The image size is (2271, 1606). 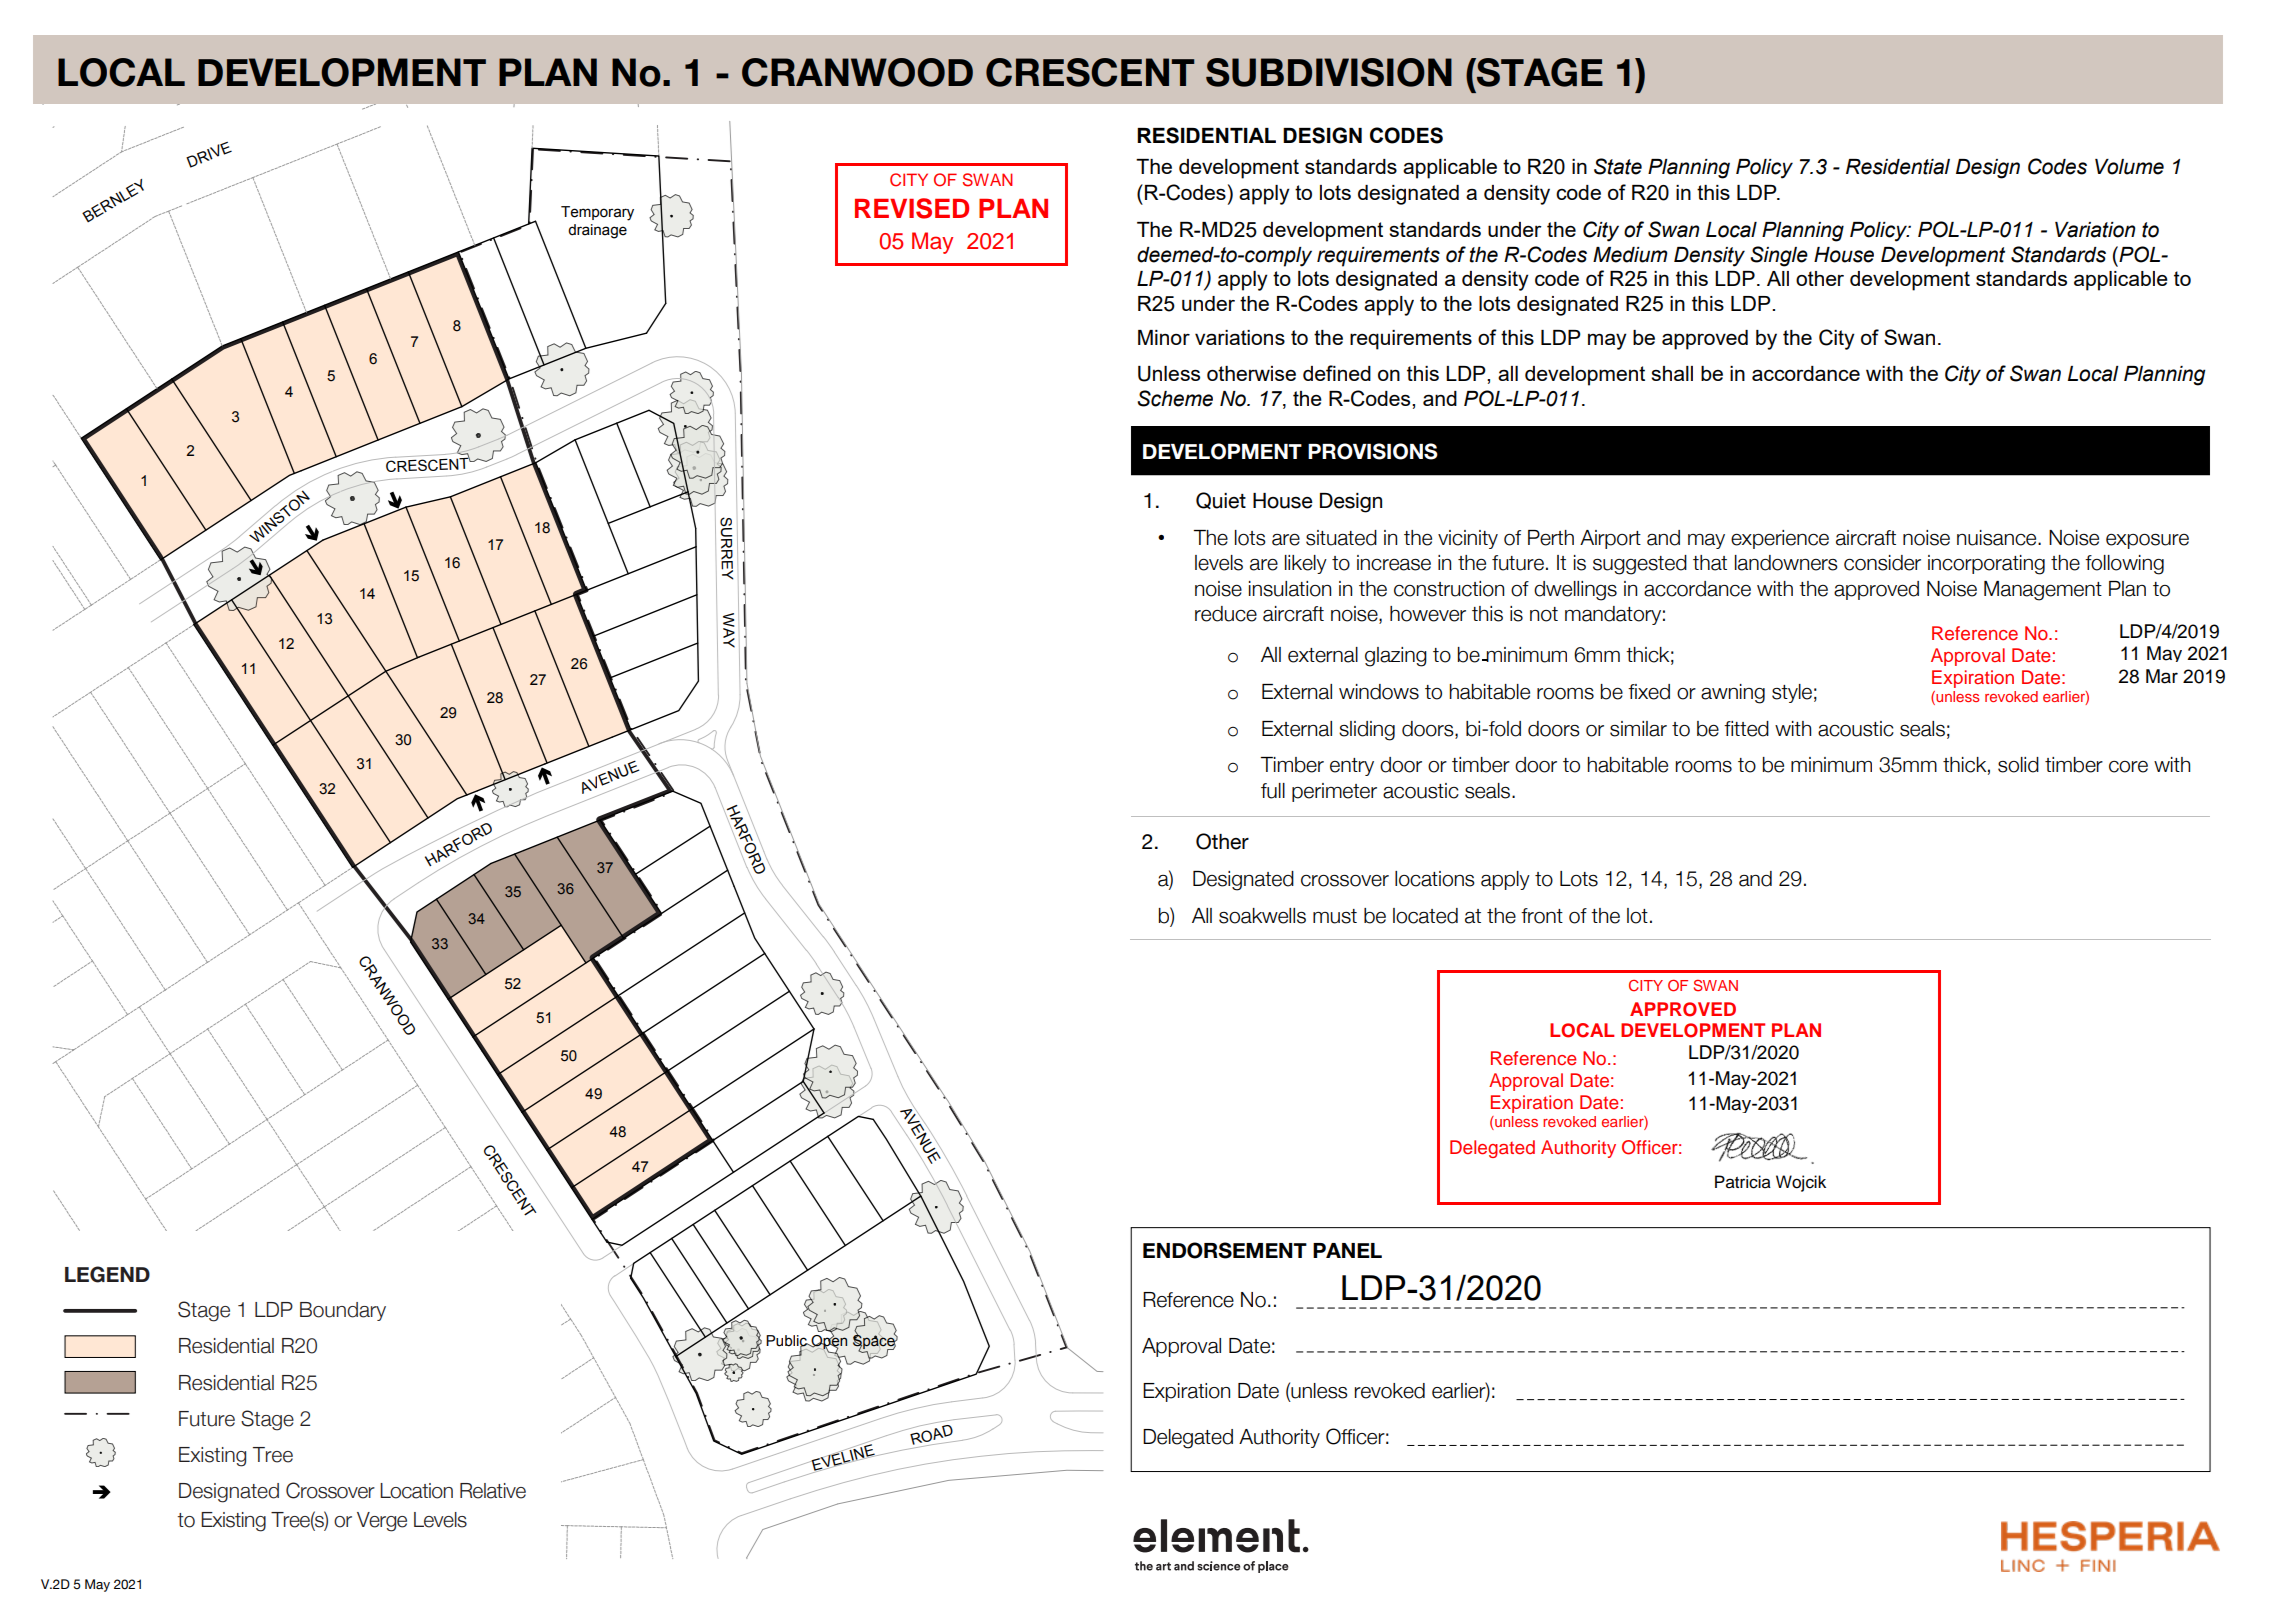 I want to click on shall, so click(x=1672, y=373).
